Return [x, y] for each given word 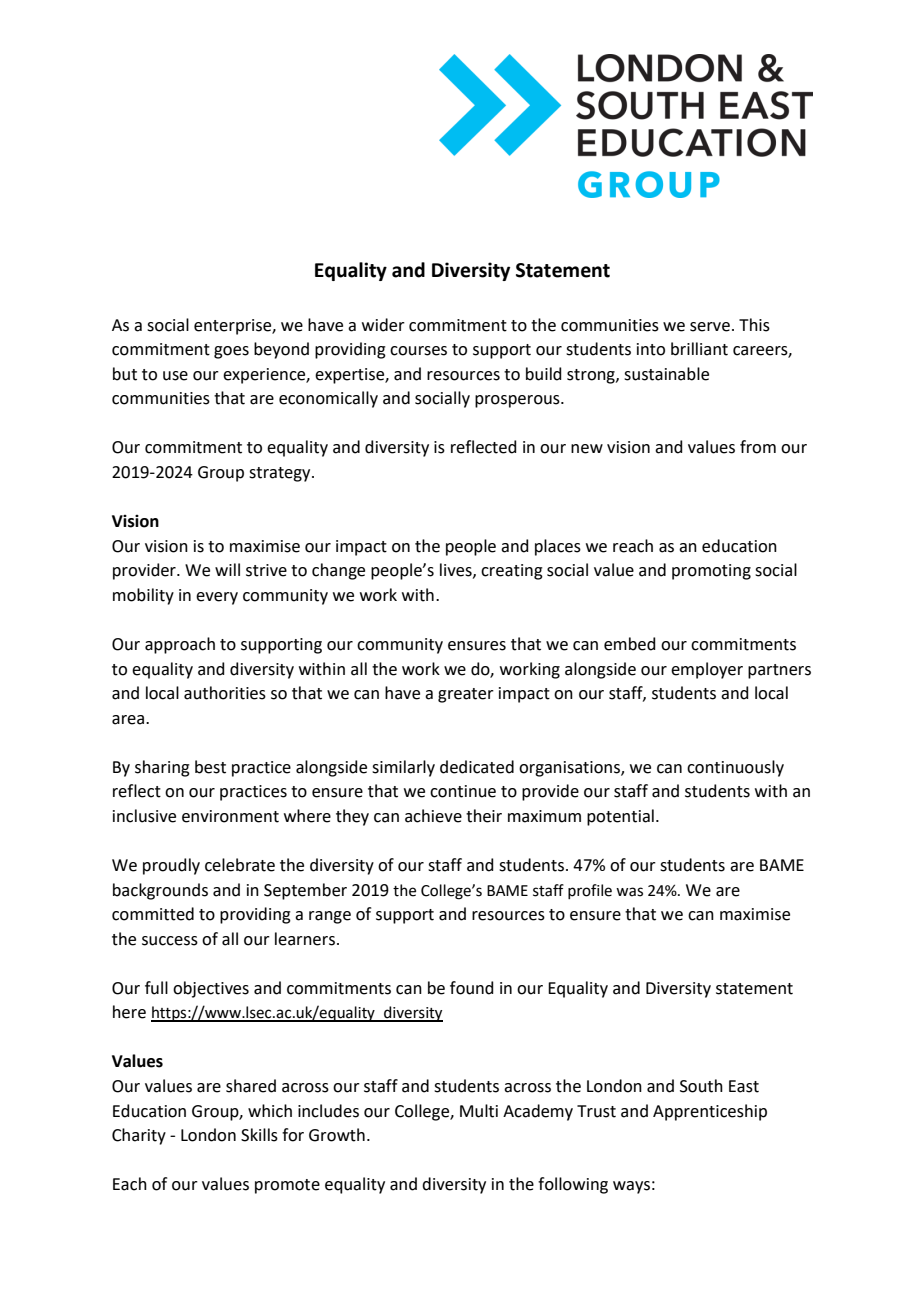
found [472, 988]
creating [512, 572]
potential [620, 817]
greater [466, 695]
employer [707, 670]
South [701, 1086]
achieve [433, 816]
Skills [259, 1135]
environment [230, 816]
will [227, 569]
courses [418, 351]
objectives [211, 989]
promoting [711, 572]
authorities [225, 693]
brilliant [699, 349]
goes [231, 352]
